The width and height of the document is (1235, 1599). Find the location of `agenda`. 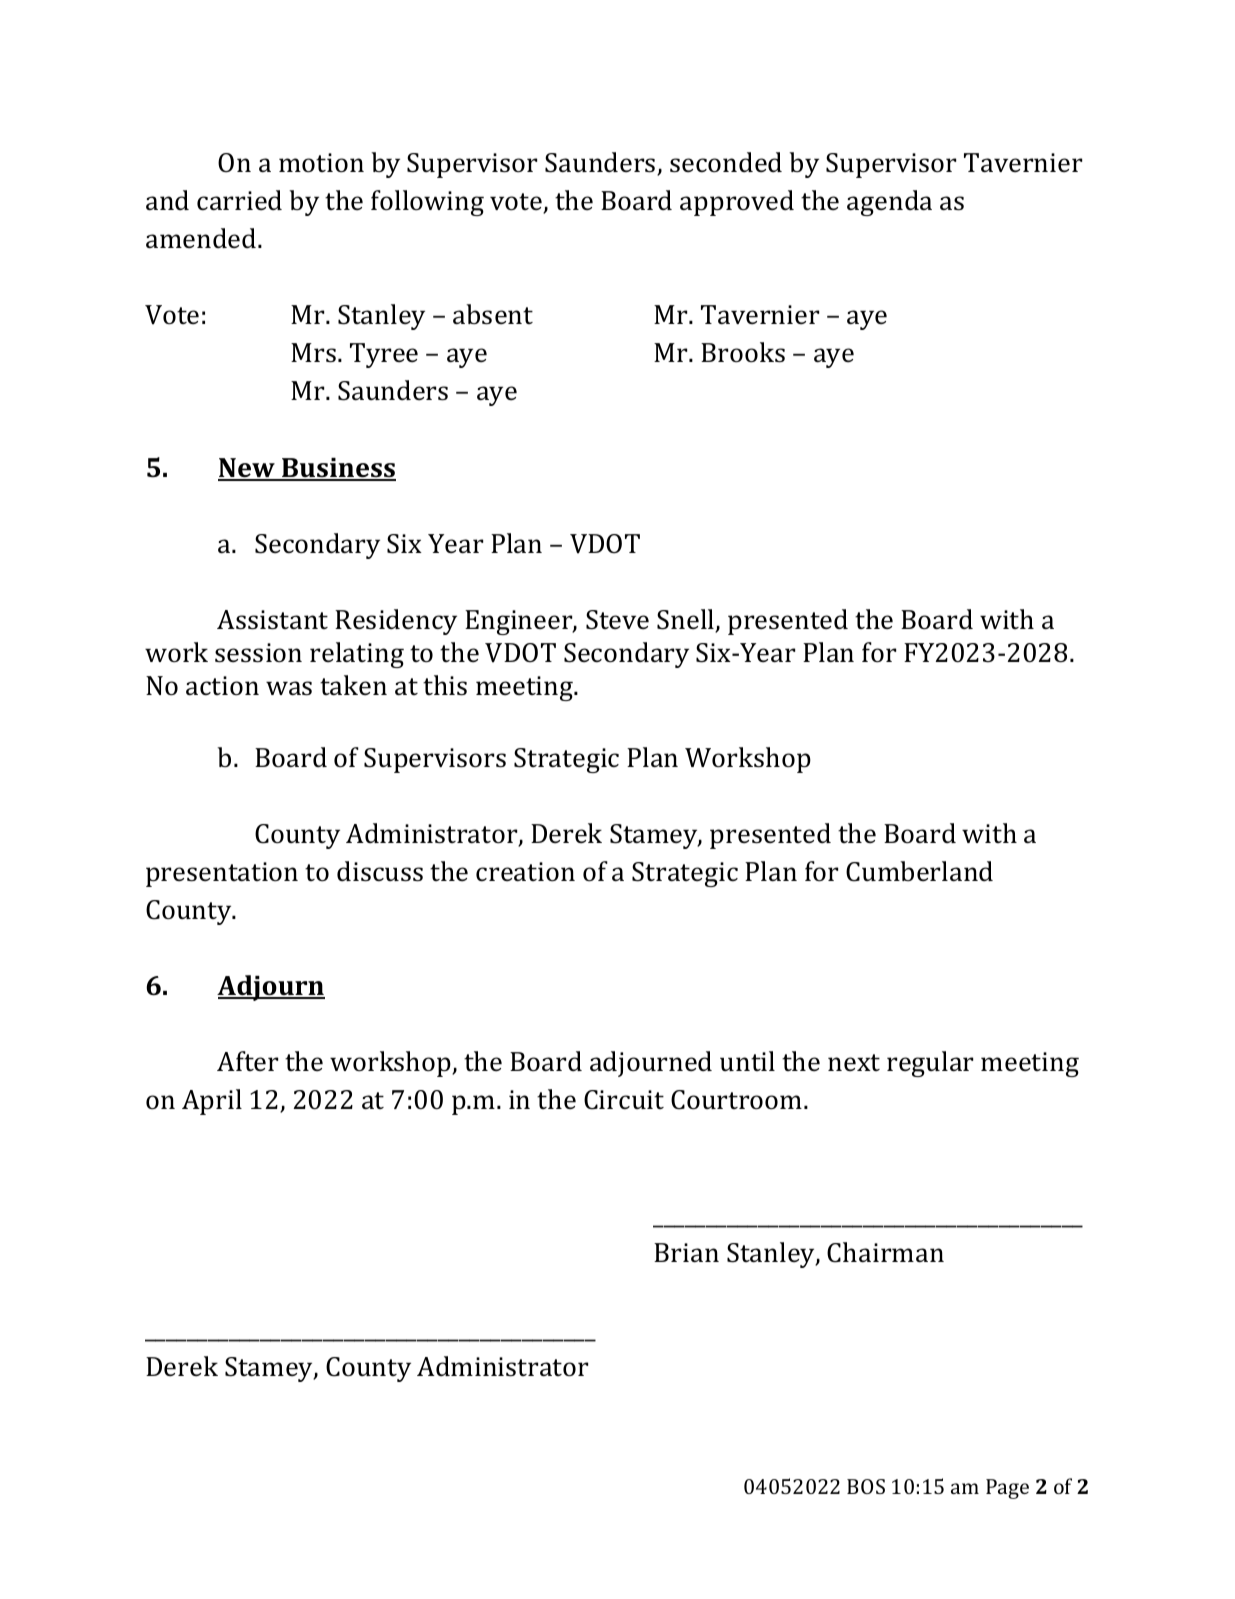

agenda is located at coordinates (889, 203).
